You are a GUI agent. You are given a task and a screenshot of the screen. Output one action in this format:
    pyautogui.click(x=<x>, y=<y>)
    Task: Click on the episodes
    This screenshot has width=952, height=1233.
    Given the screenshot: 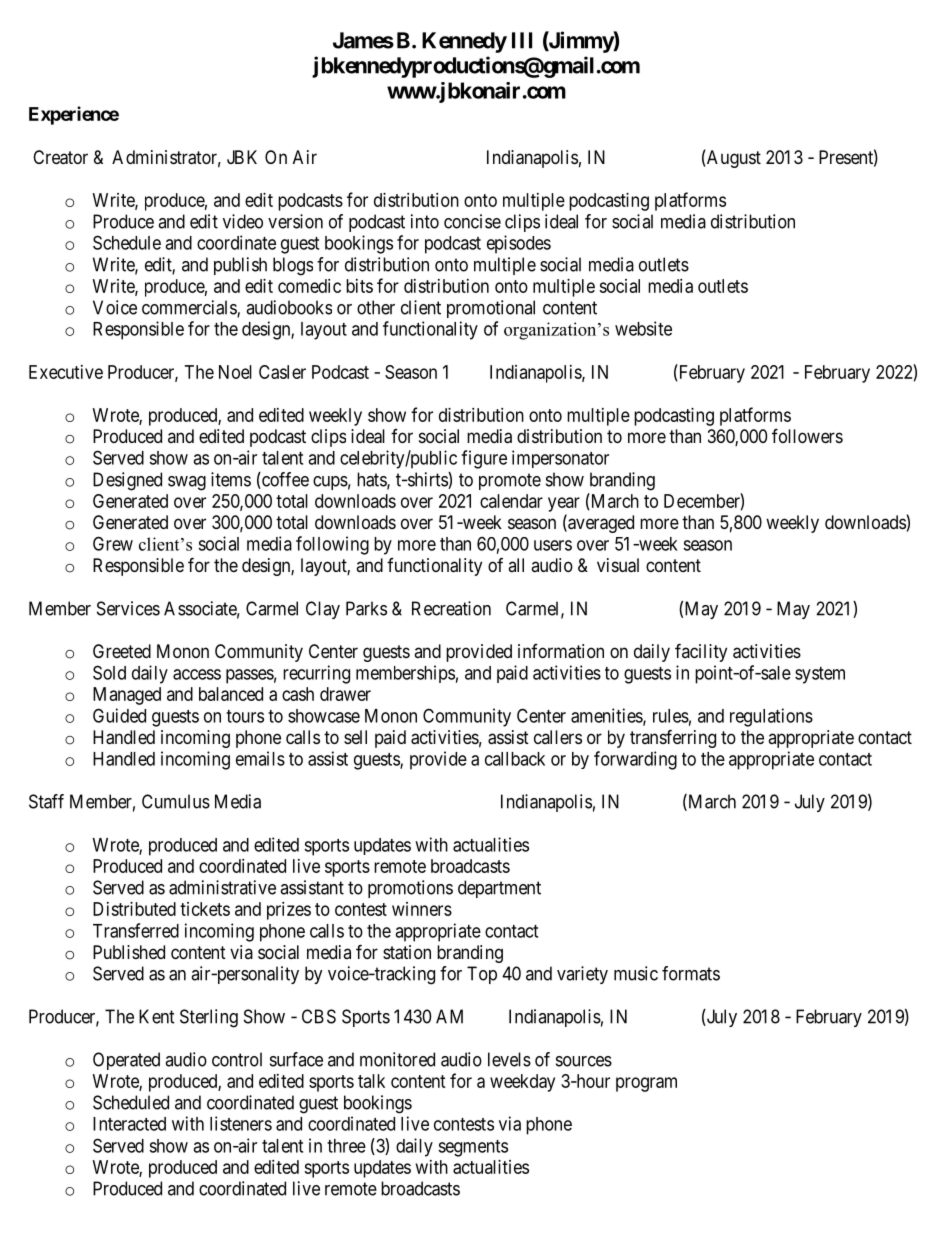 What is the action you would take?
    pyautogui.click(x=519, y=244)
